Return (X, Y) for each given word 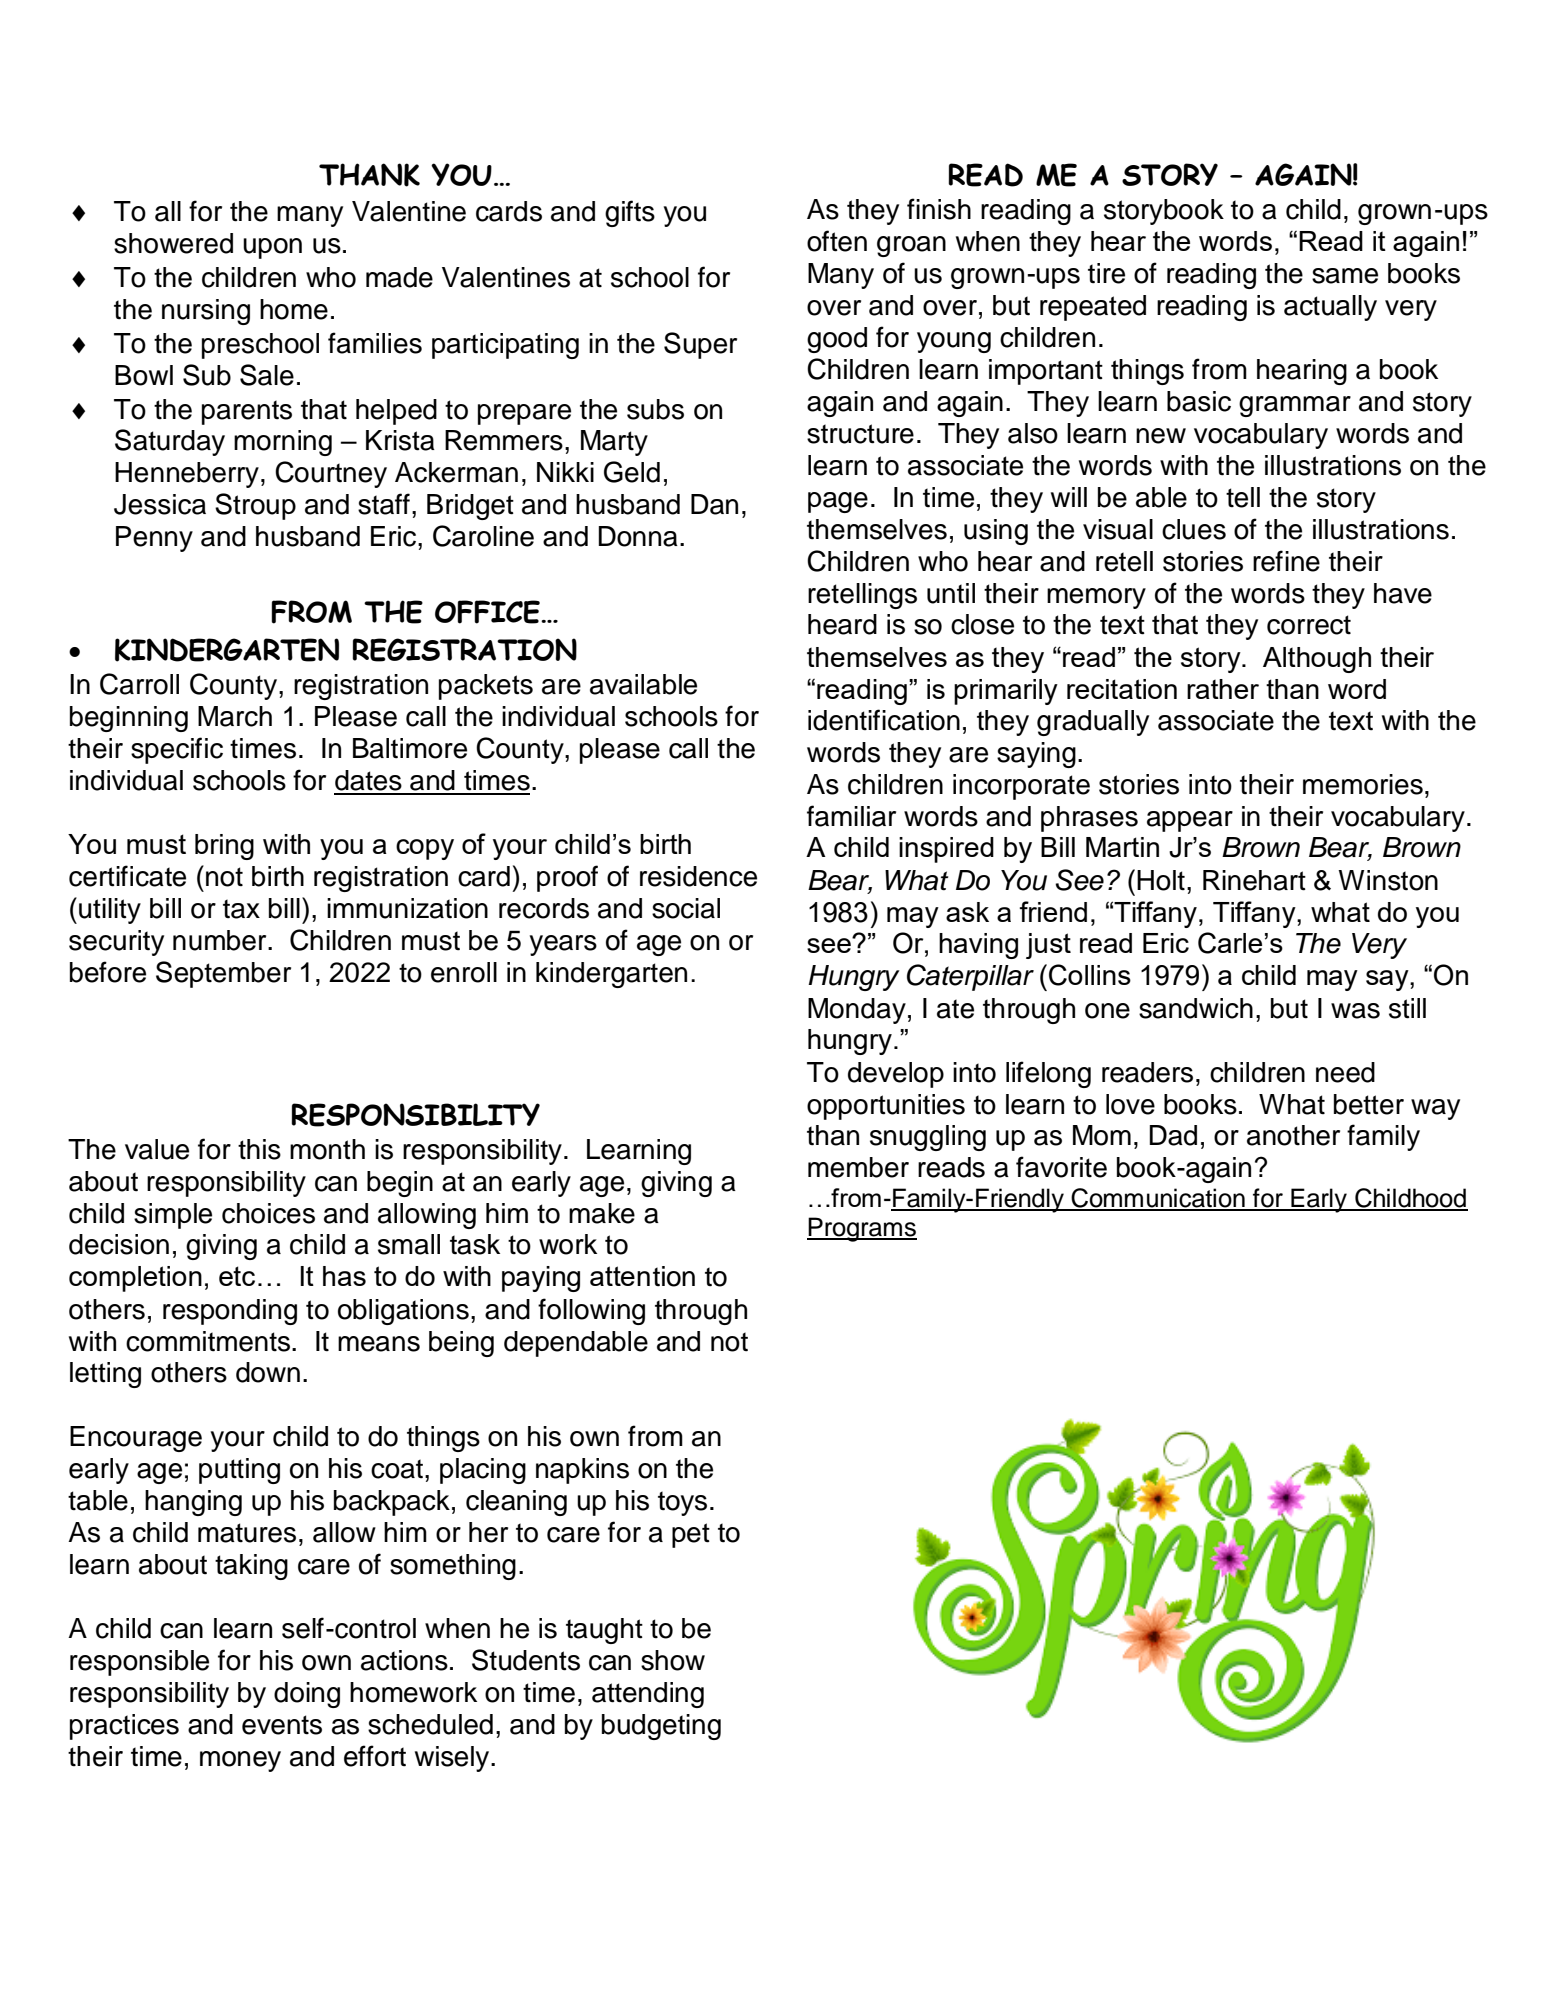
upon (272, 248)
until (951, 593)
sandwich (1196, 1008)
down (268, 1372)
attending (648, 1695)
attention (642, 1276)
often (837, 241)
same (1345, 276)
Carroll (139, 684)
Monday (857, 1011)
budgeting (661, 1727)
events (282, 1725)
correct (1309, 625)
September (223, 974)
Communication (1158, 1199)
